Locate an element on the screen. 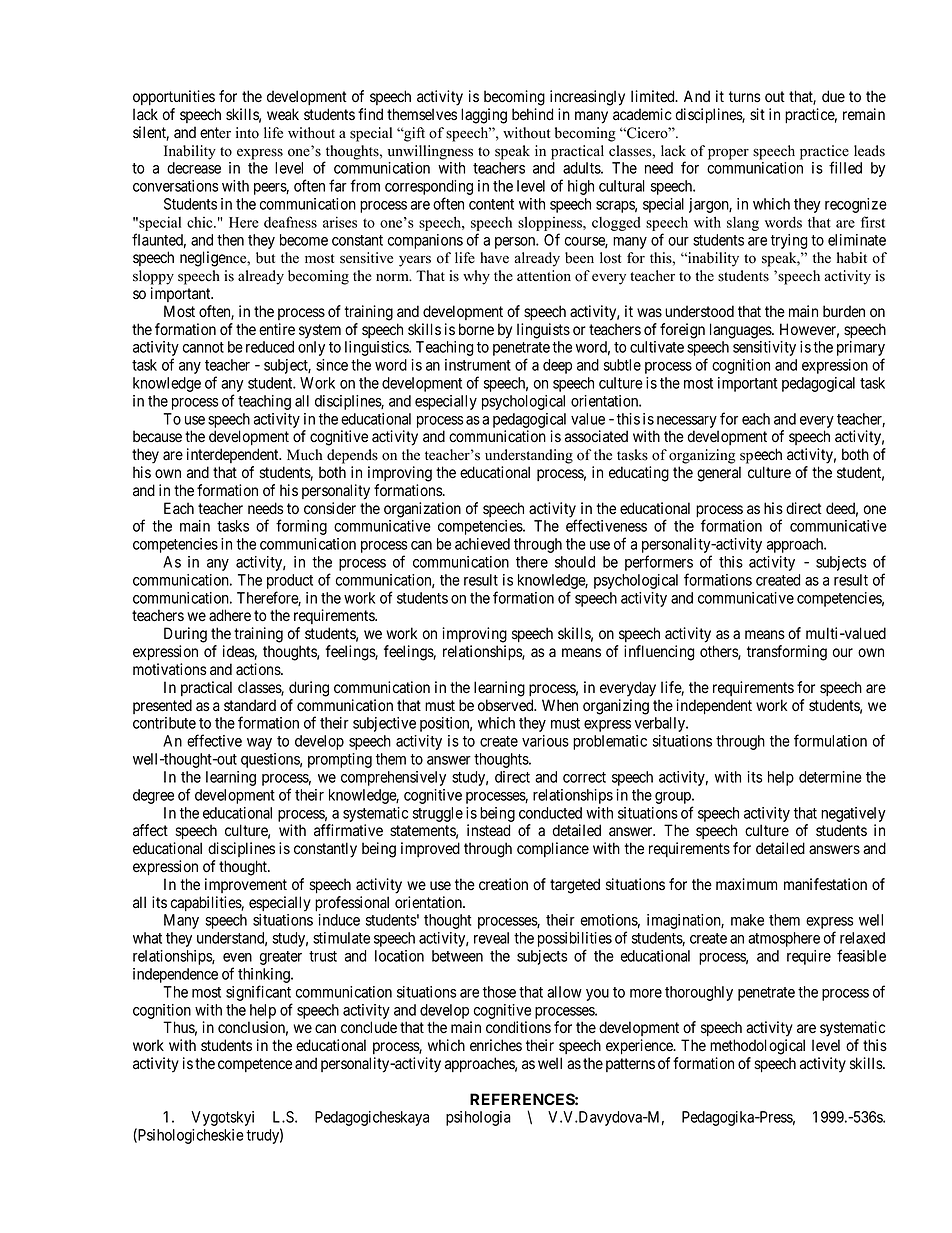 This screenshot has width=952, height=1233. competence is located at coordinates (255, 1065).
